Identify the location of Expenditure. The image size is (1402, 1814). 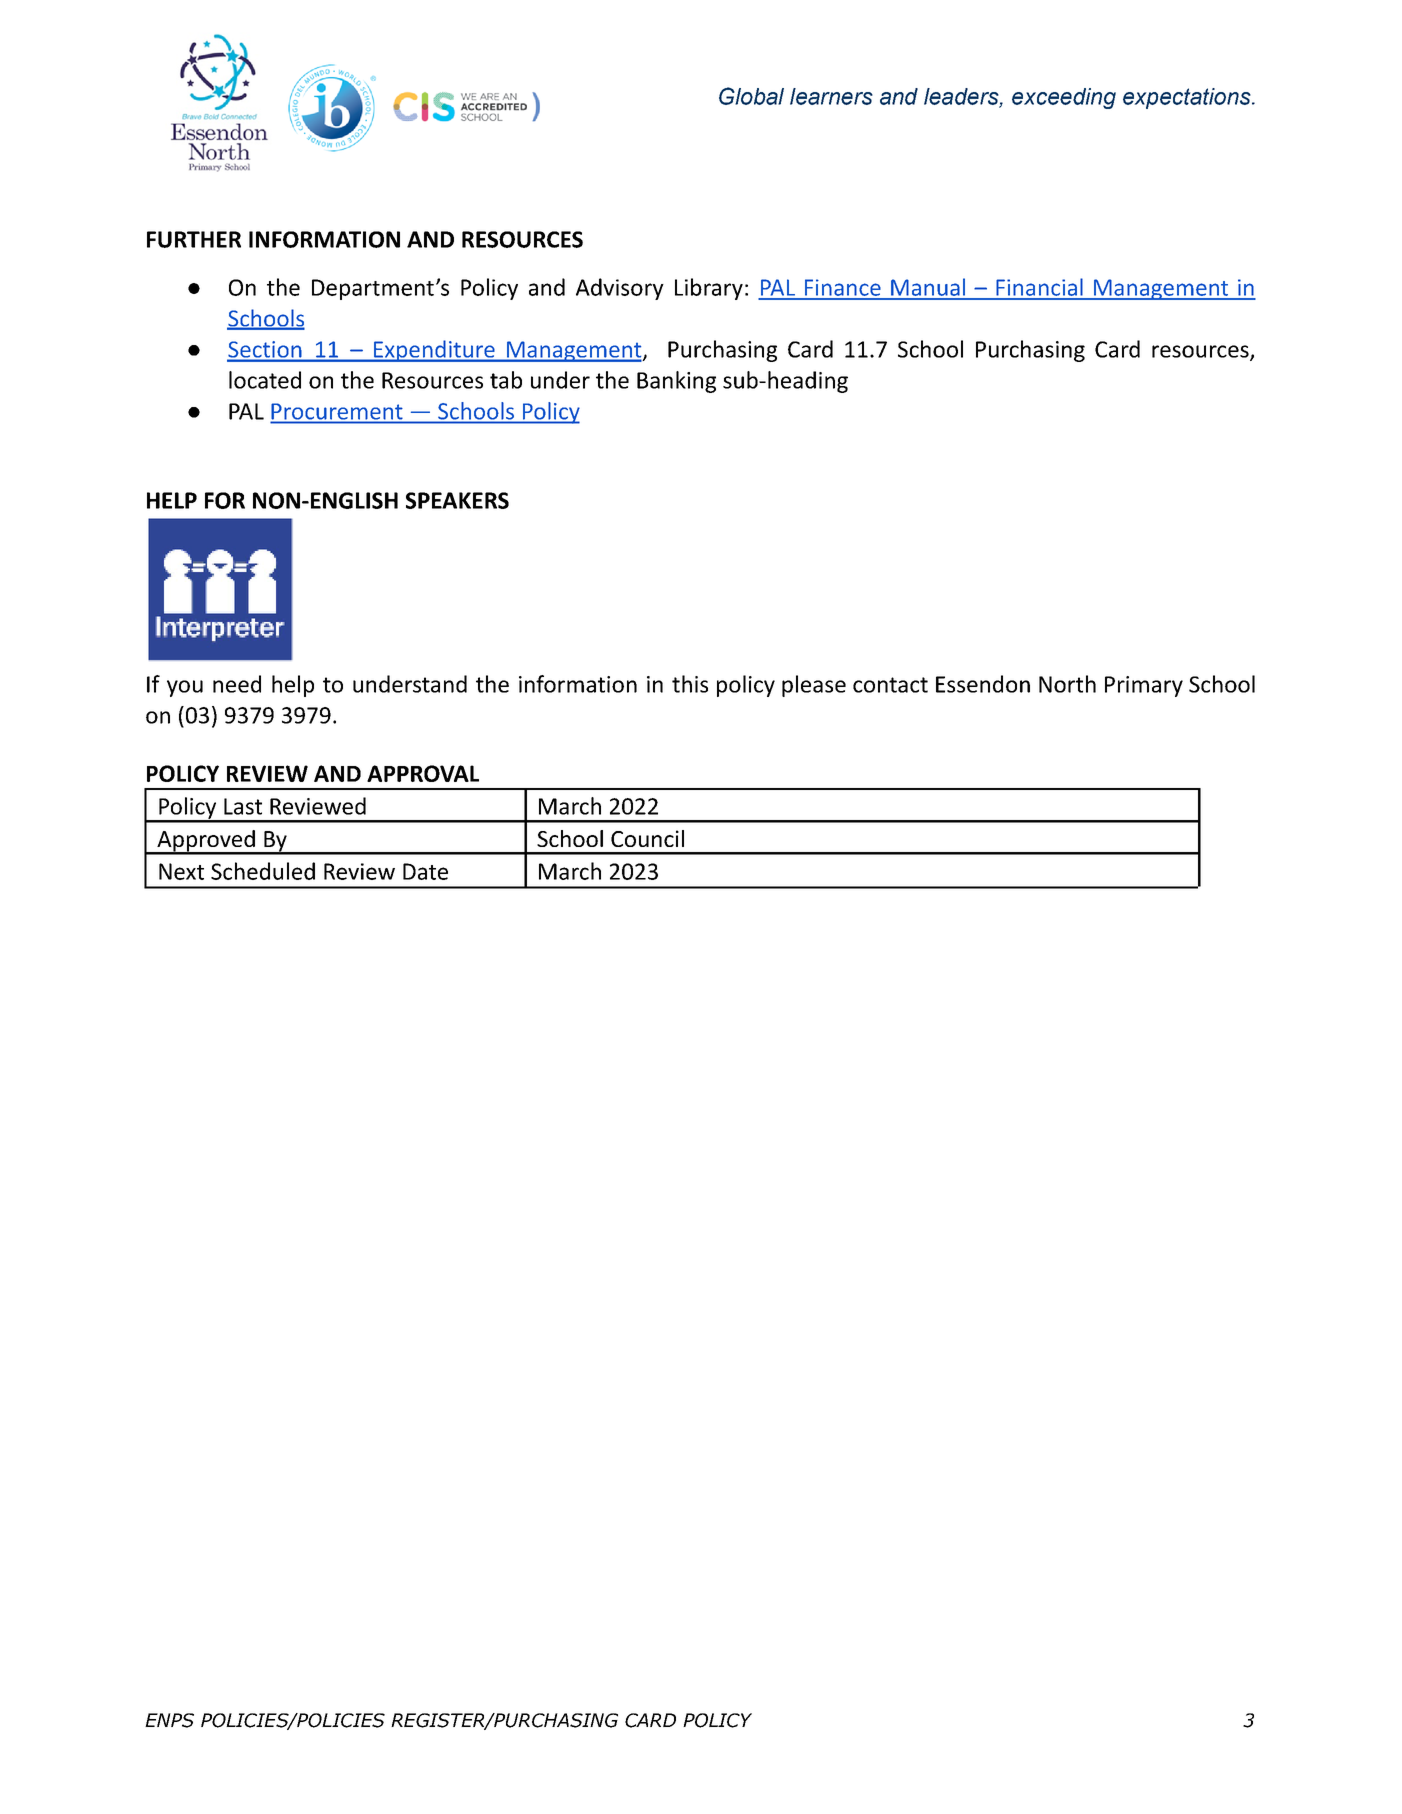
(434, 351).
